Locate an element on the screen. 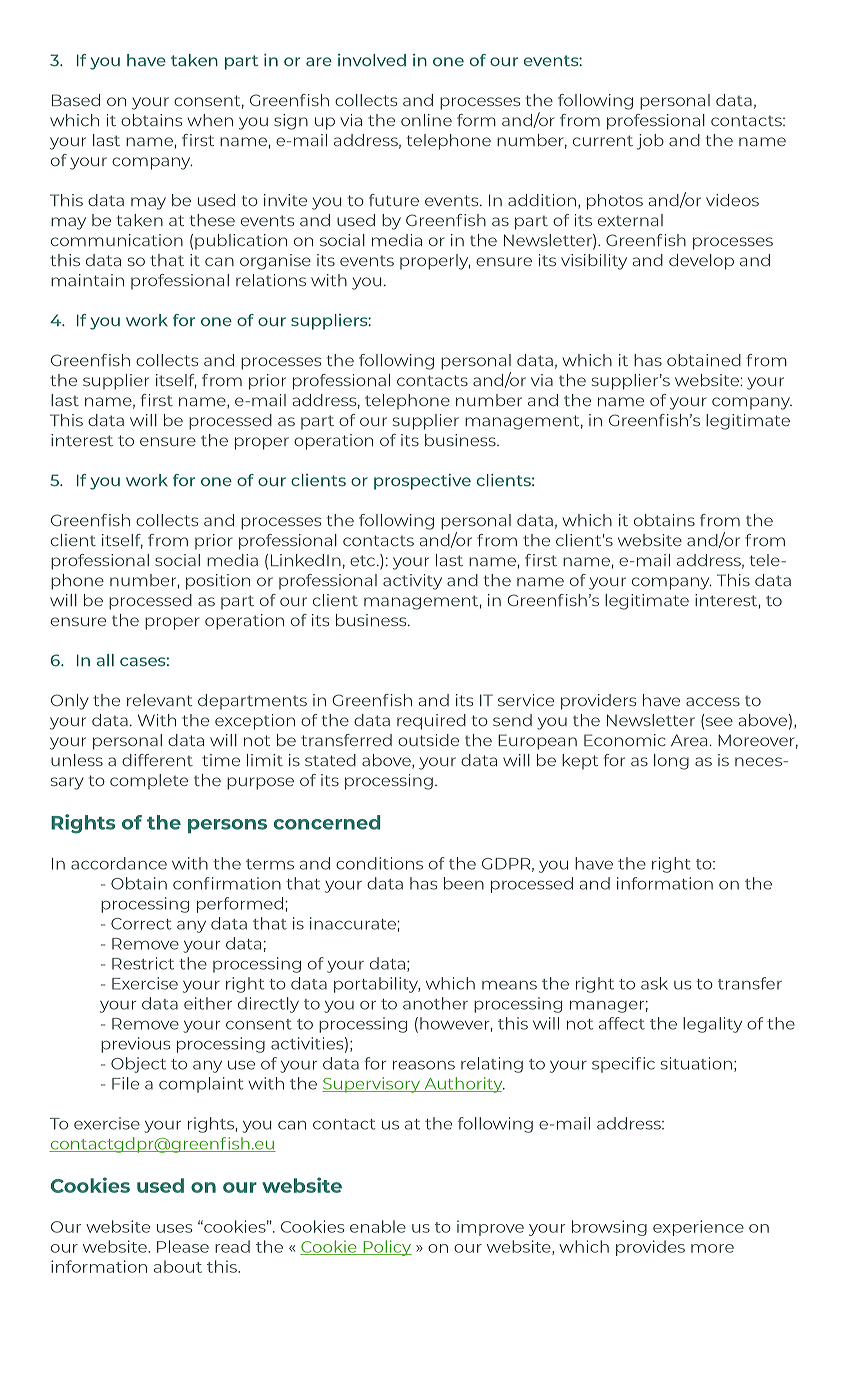  relevant is located at coordinates (160, 700).
